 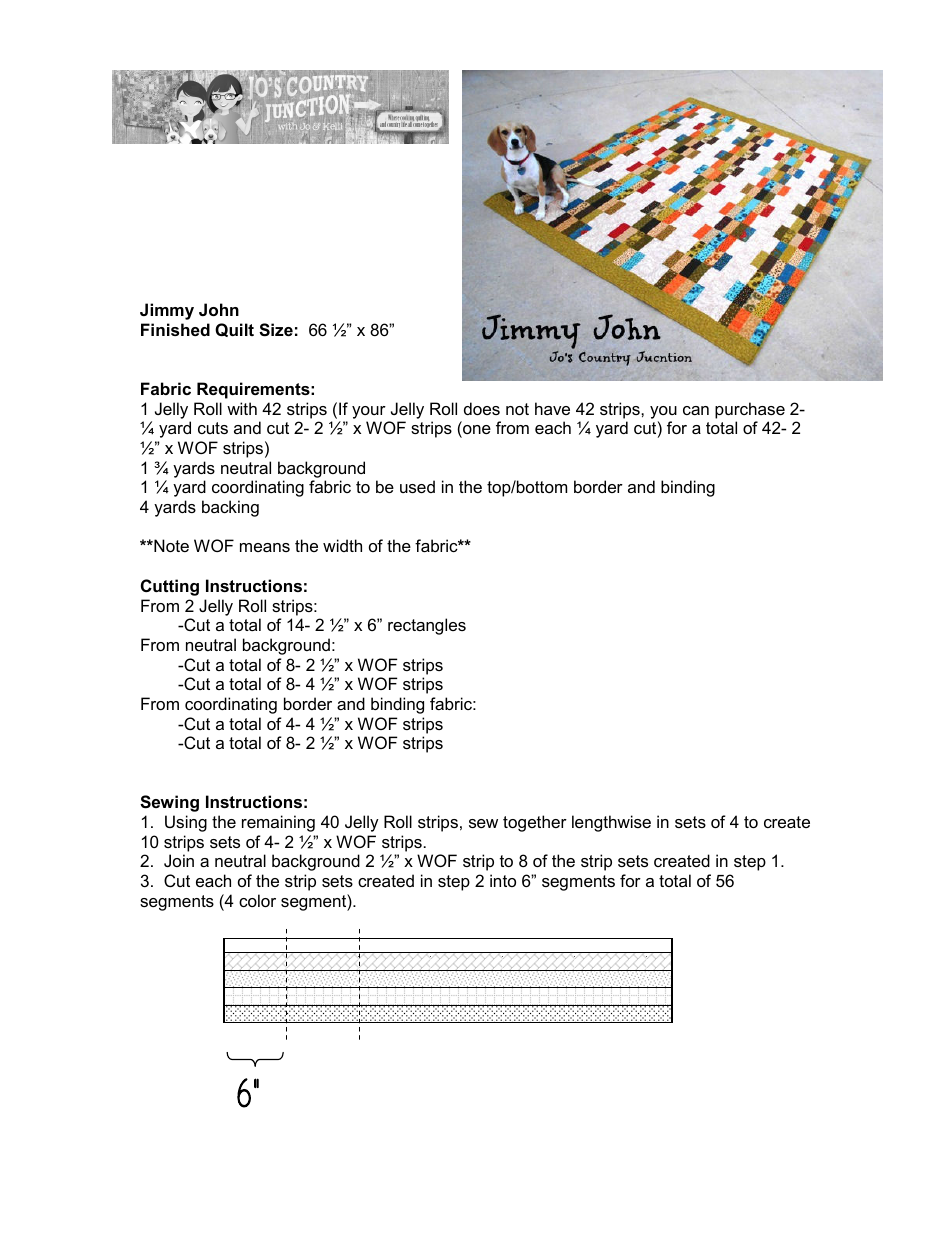 What do you see at coordinates (611, 823) in the screenshot?
I see `lengthwise` at bounding box center [611, 823].
